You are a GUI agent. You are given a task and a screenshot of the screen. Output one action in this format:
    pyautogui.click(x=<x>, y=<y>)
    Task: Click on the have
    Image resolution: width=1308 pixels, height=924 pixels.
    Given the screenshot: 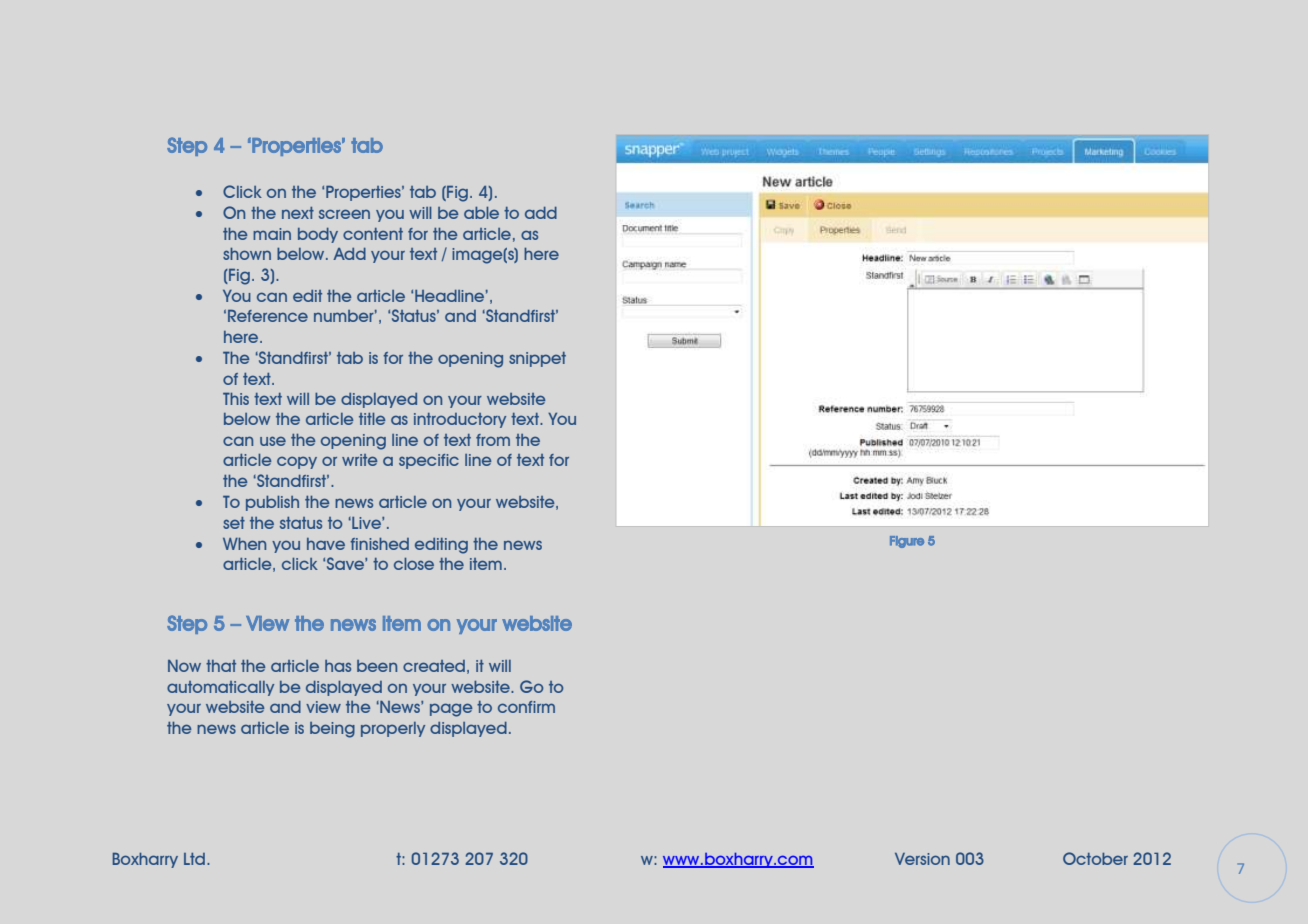 What is the action you would take?
    pyautogui.click(x=326, y=544)
